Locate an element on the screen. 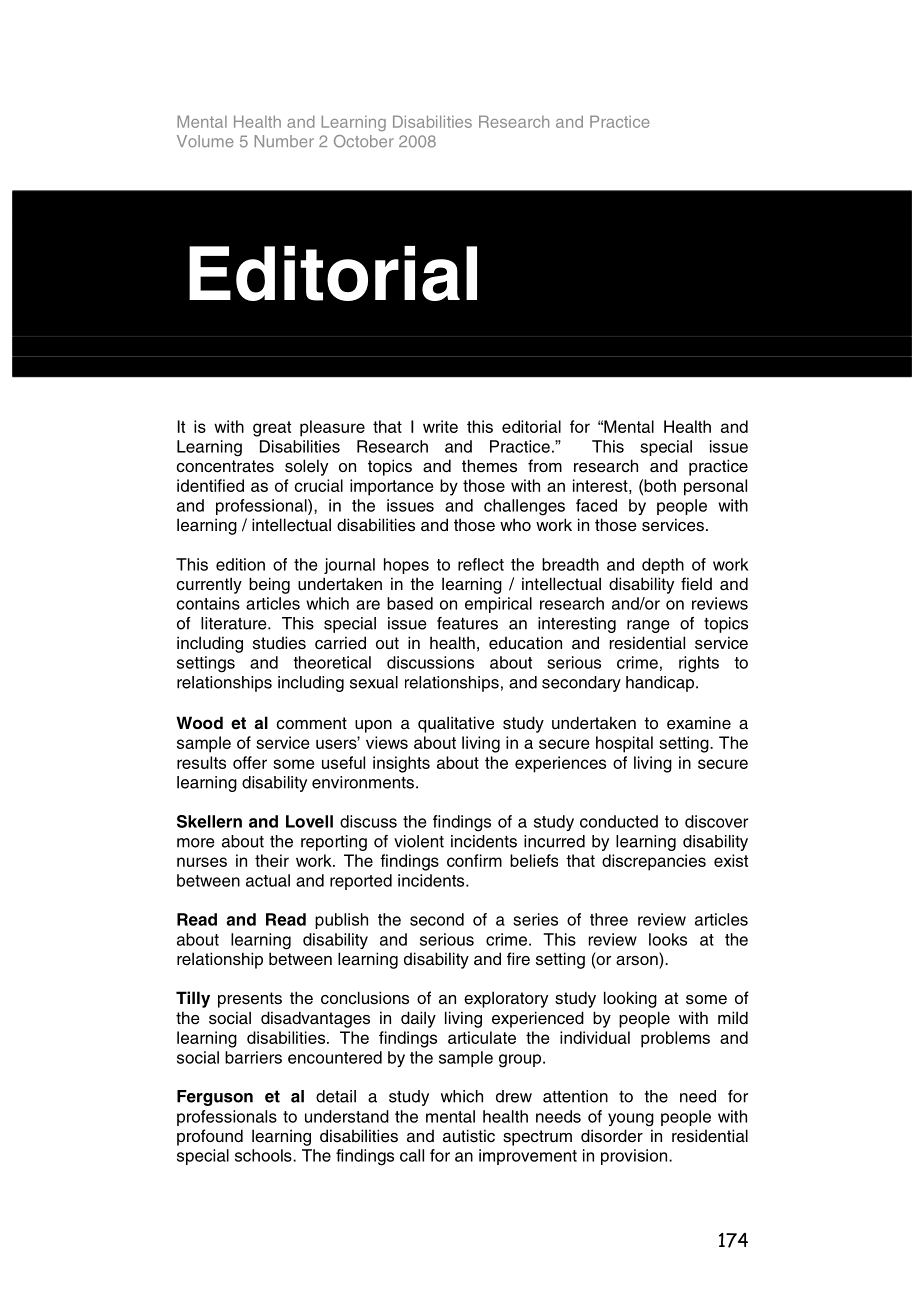 This screenshot has height=1308, width=924. discover is located at coordinates (716, 821).
